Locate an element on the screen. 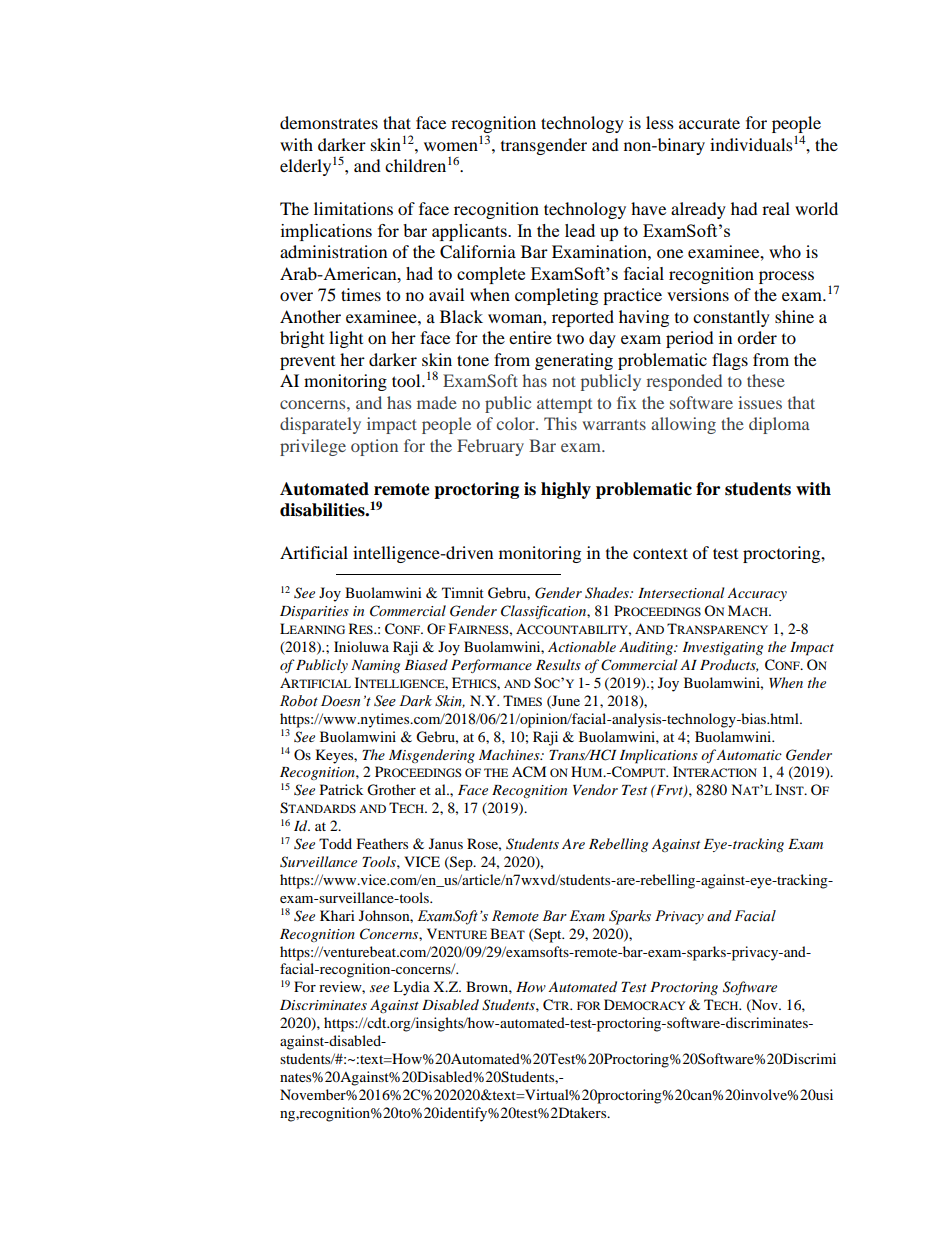 The height and width of the screenshot is (1233, 952). Naming is located at coordinates (375, 666).
